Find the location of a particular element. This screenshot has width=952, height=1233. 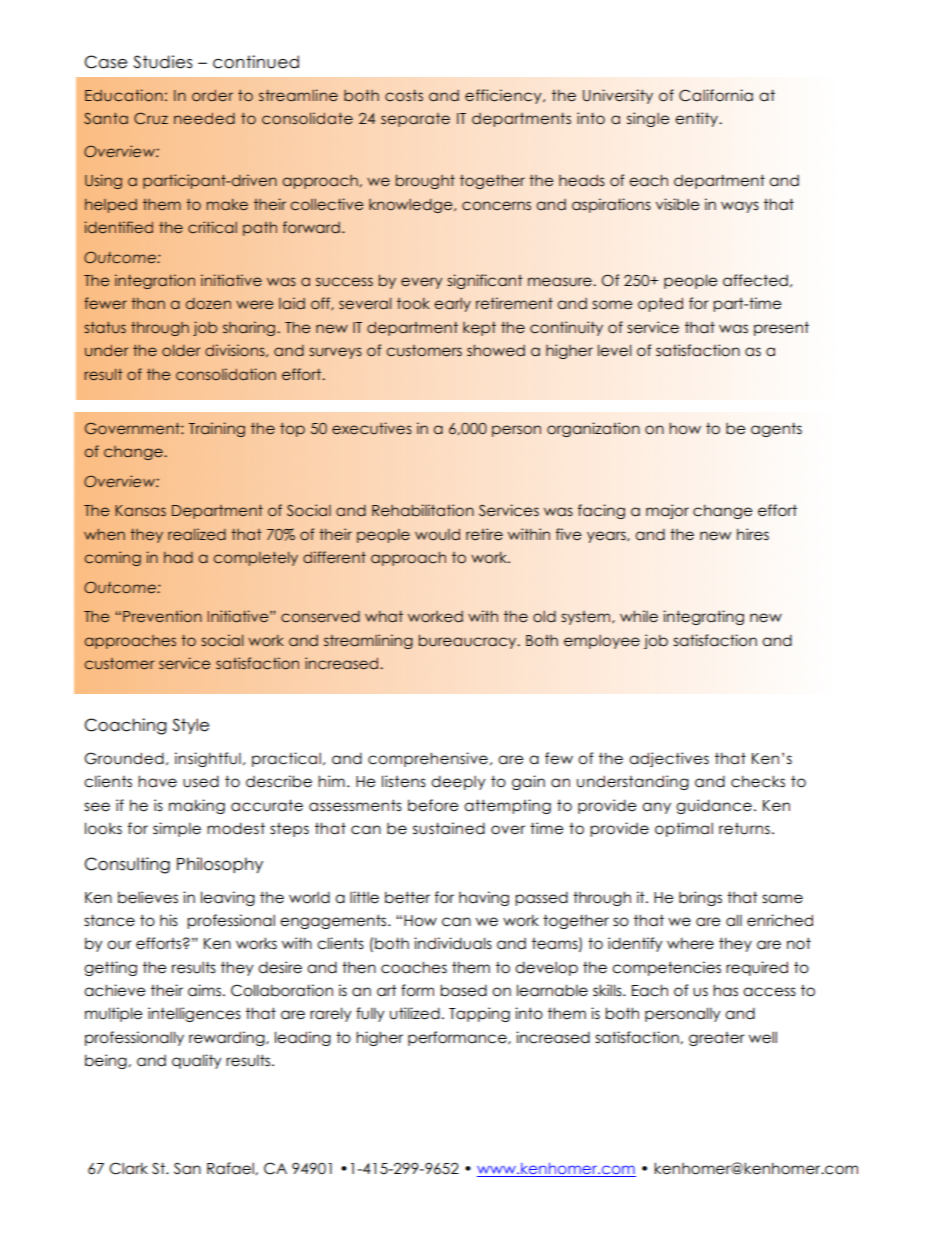

bureaucracy is located at coordinates (469, 641).
